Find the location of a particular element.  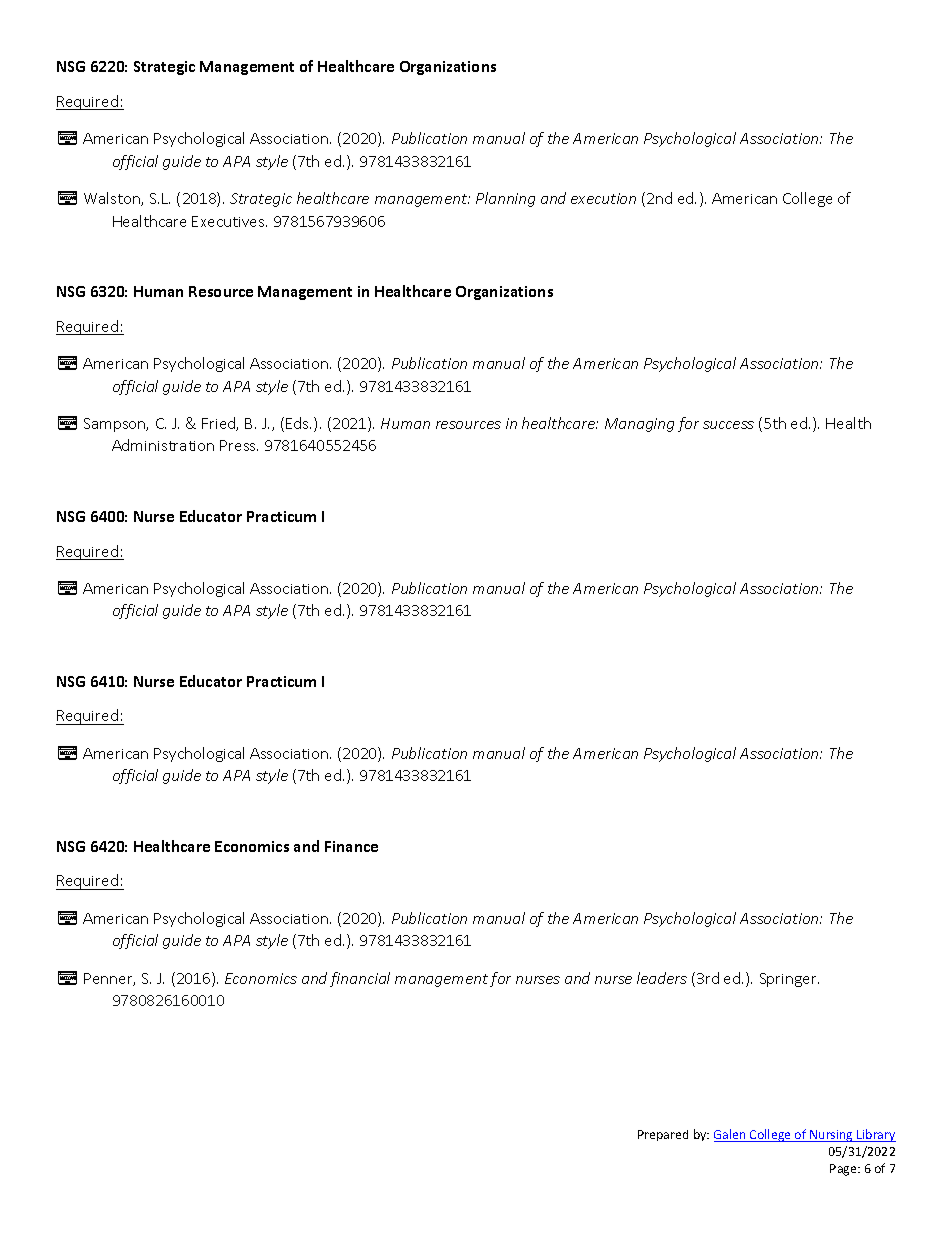

Planning is located at coordinates (505, 199).
